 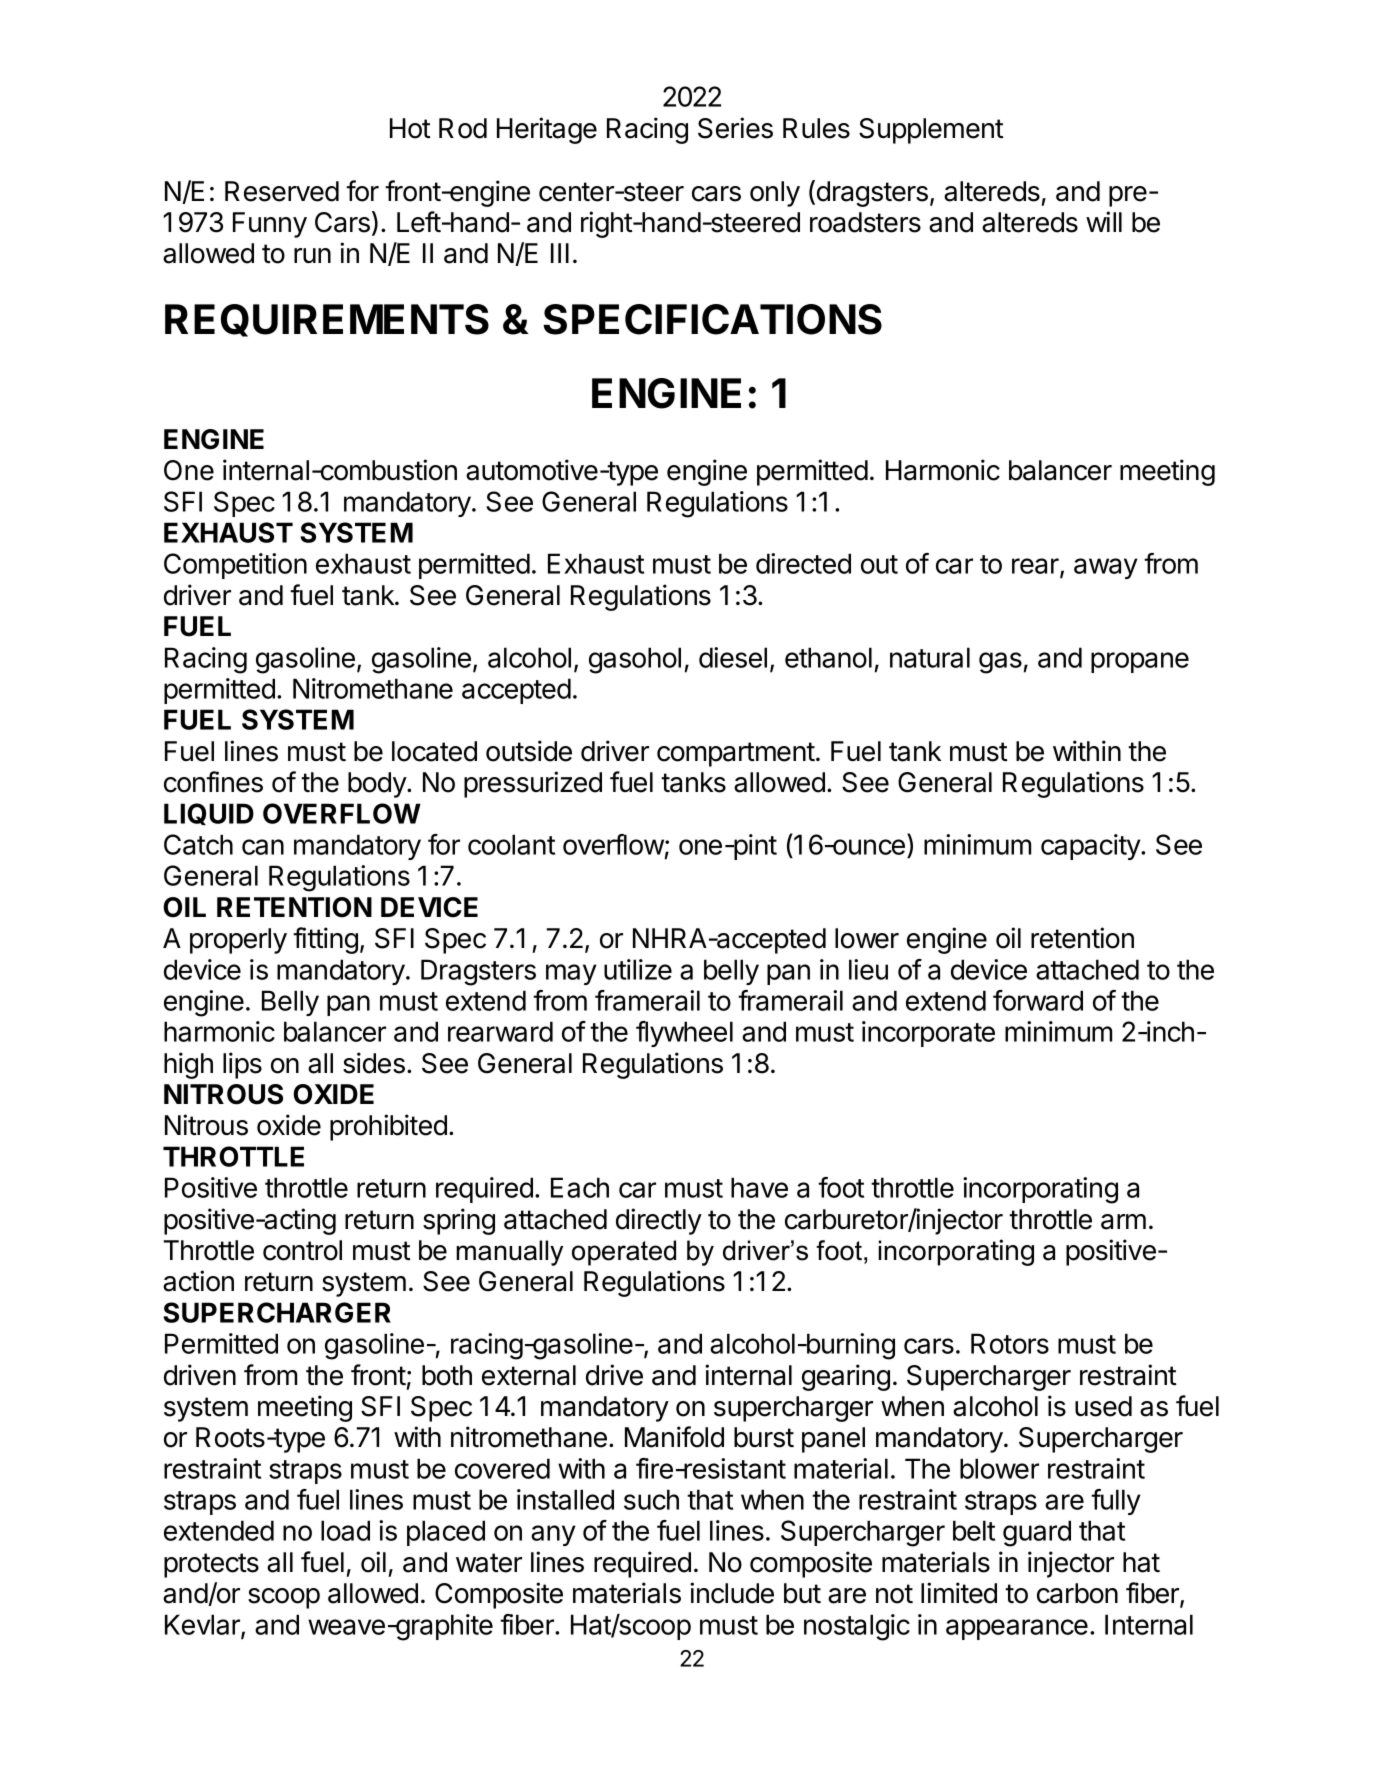 I want to click on directed, so click(x=803, y=563).
